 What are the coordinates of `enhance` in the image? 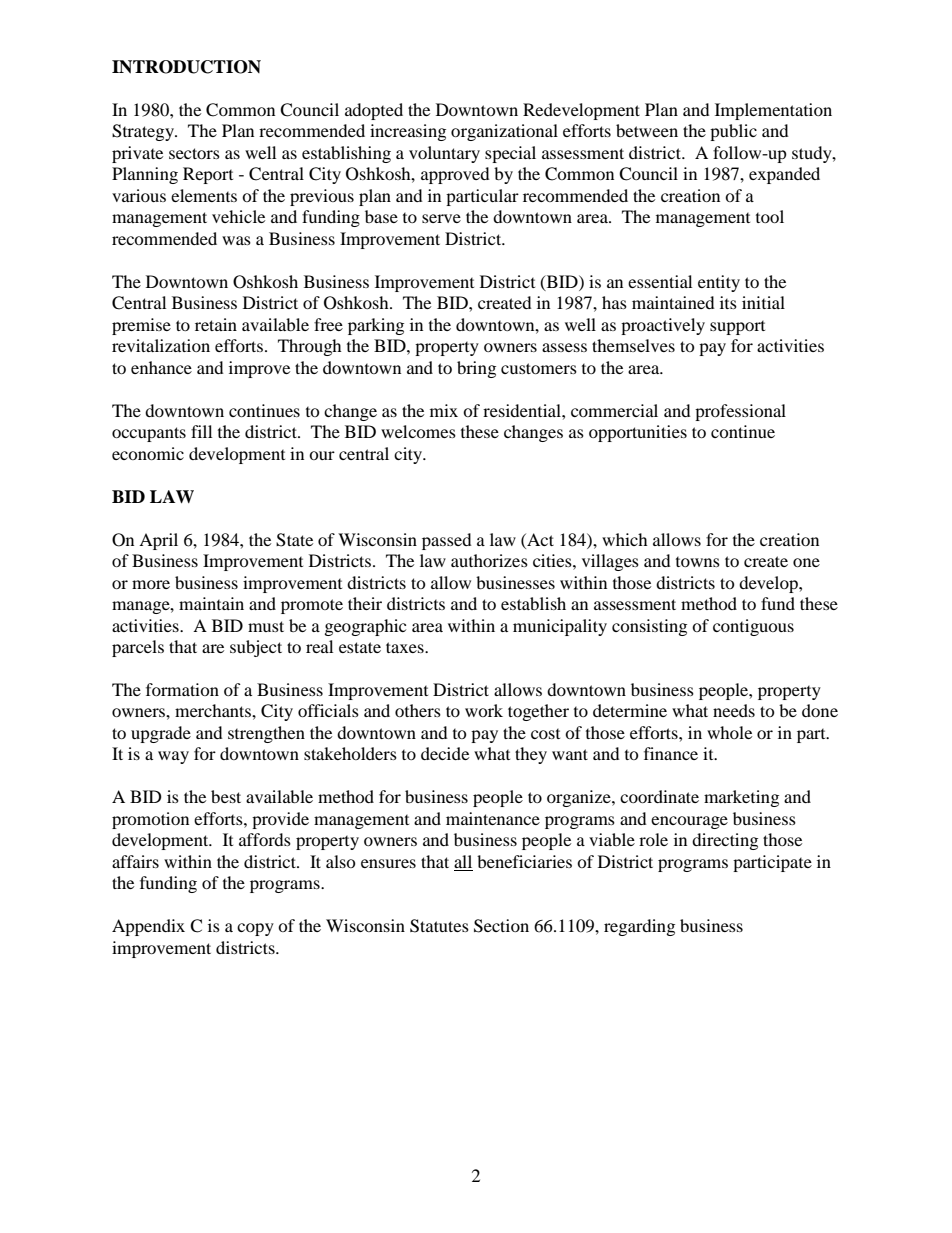 It's located at (161, 367).
